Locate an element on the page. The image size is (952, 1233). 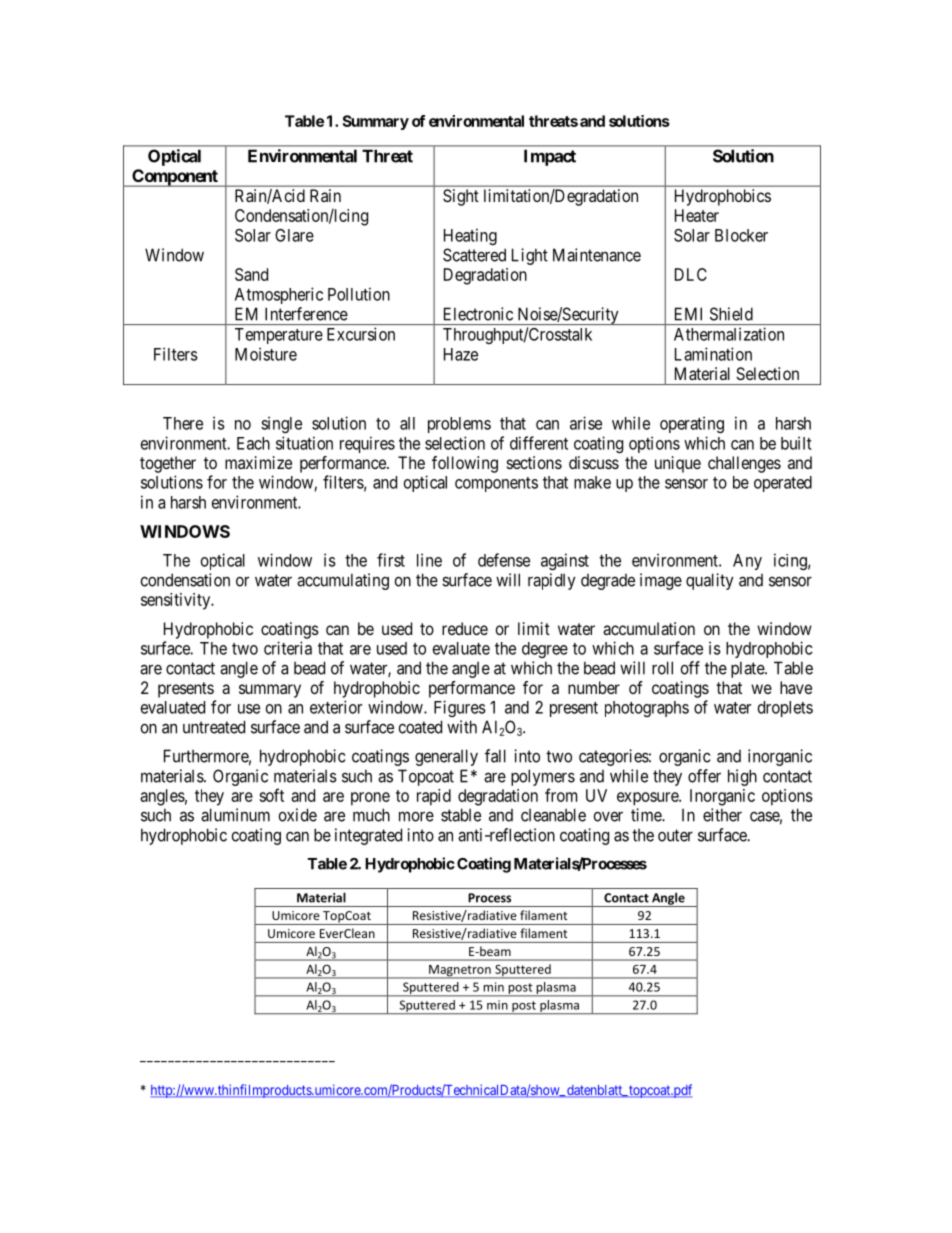
defense is located at coordinates (504, 560).
